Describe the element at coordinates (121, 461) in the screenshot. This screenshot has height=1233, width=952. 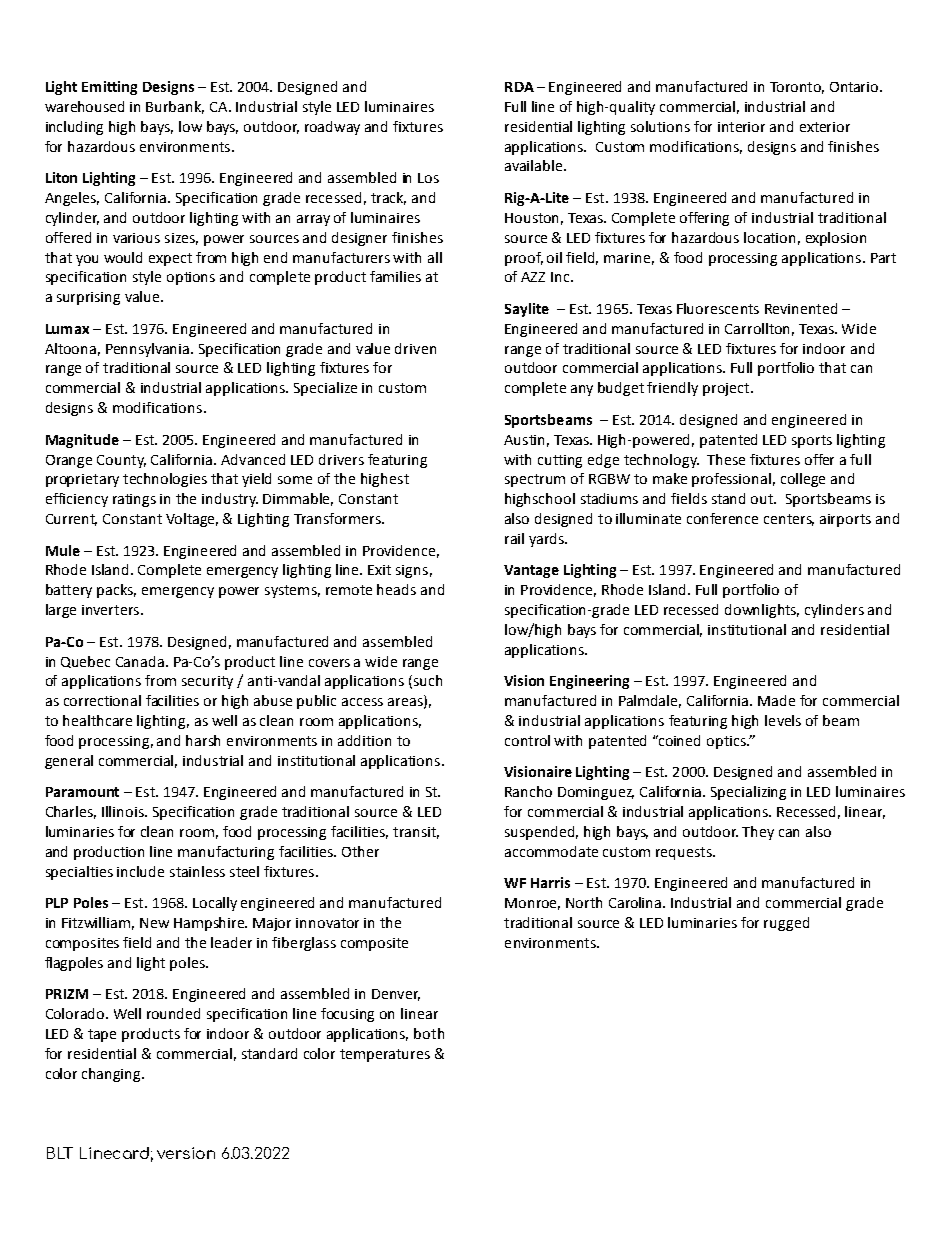
I see `County` at that location.
